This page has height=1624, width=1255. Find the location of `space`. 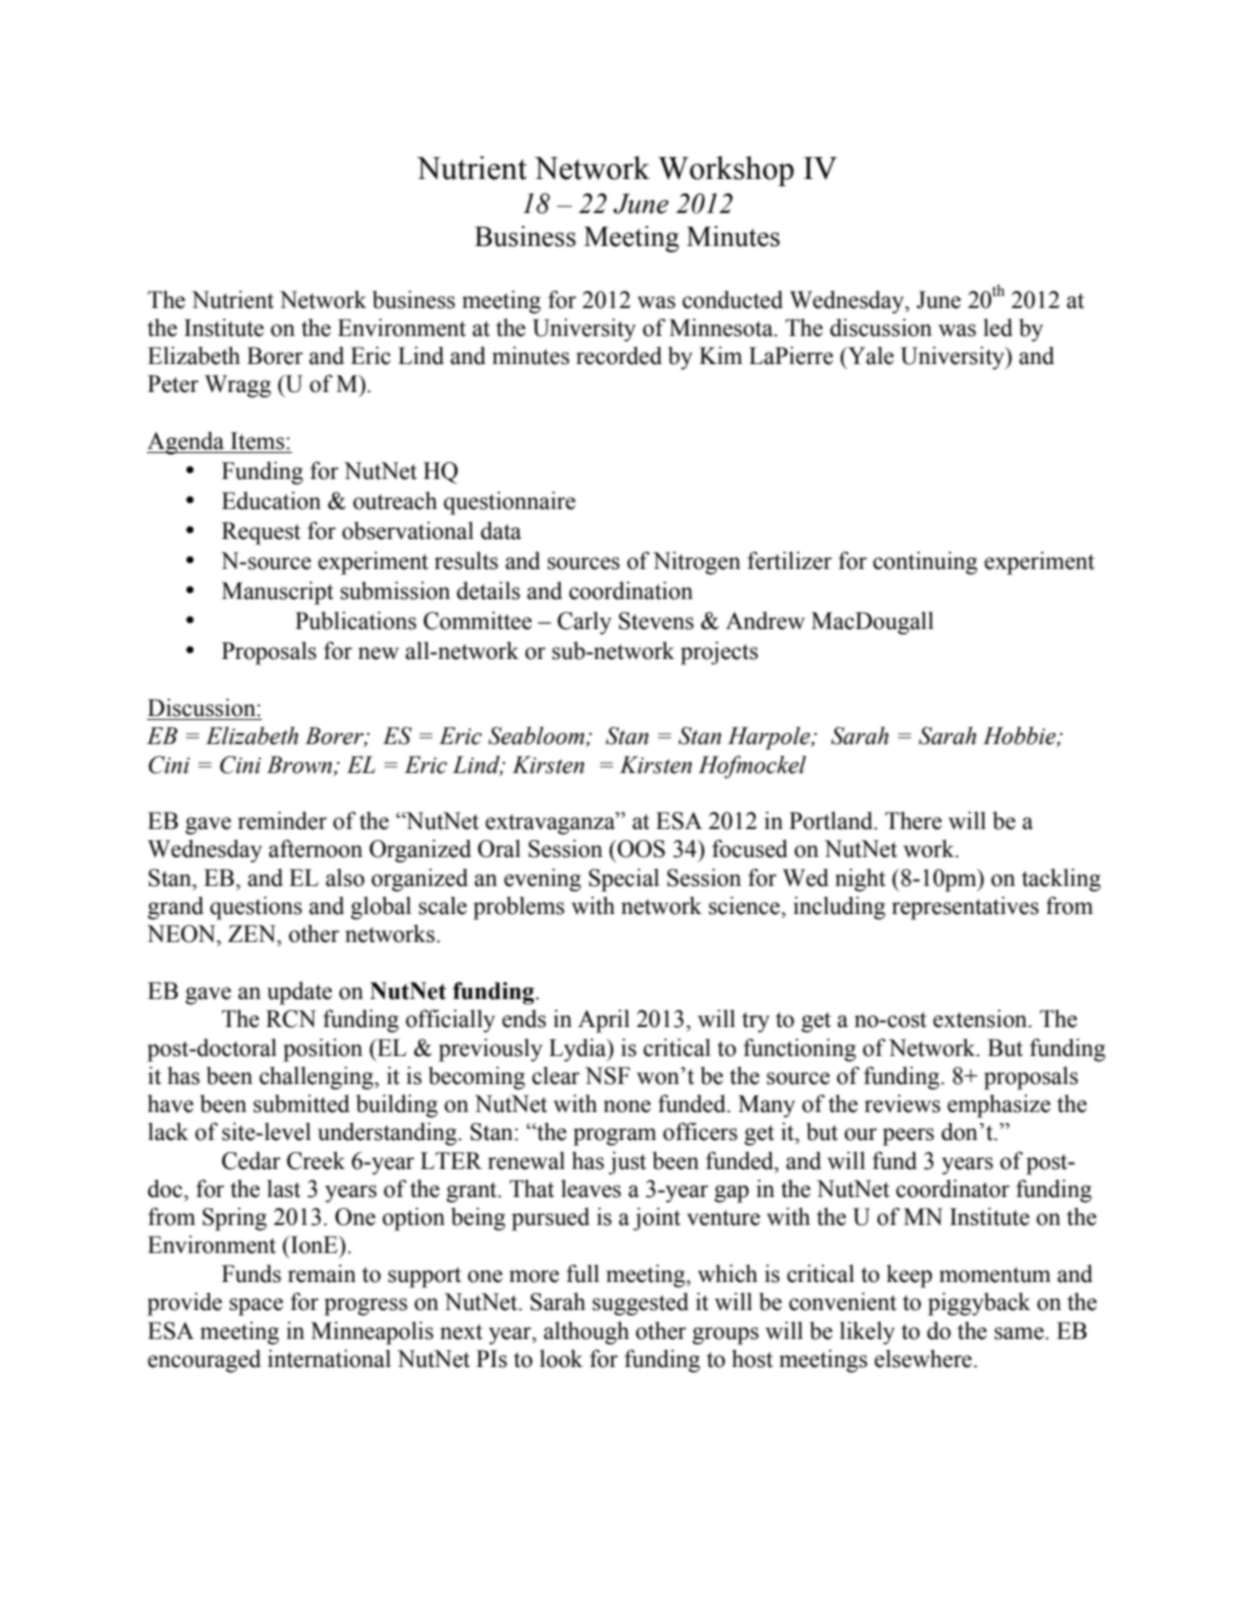

space is located at coordinates (256, 1307).
